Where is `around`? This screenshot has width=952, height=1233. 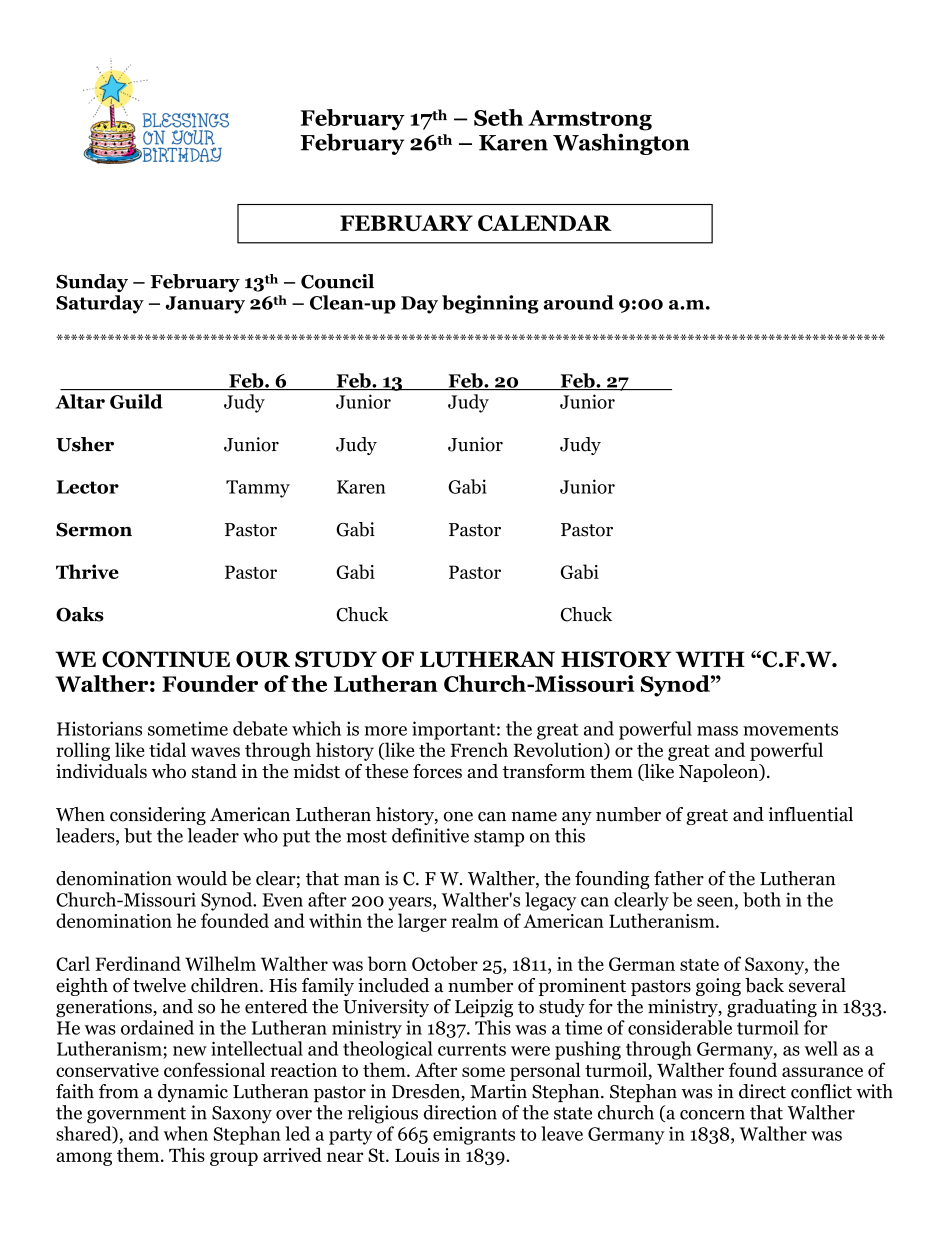
around is located at coordinates (578, 302).
